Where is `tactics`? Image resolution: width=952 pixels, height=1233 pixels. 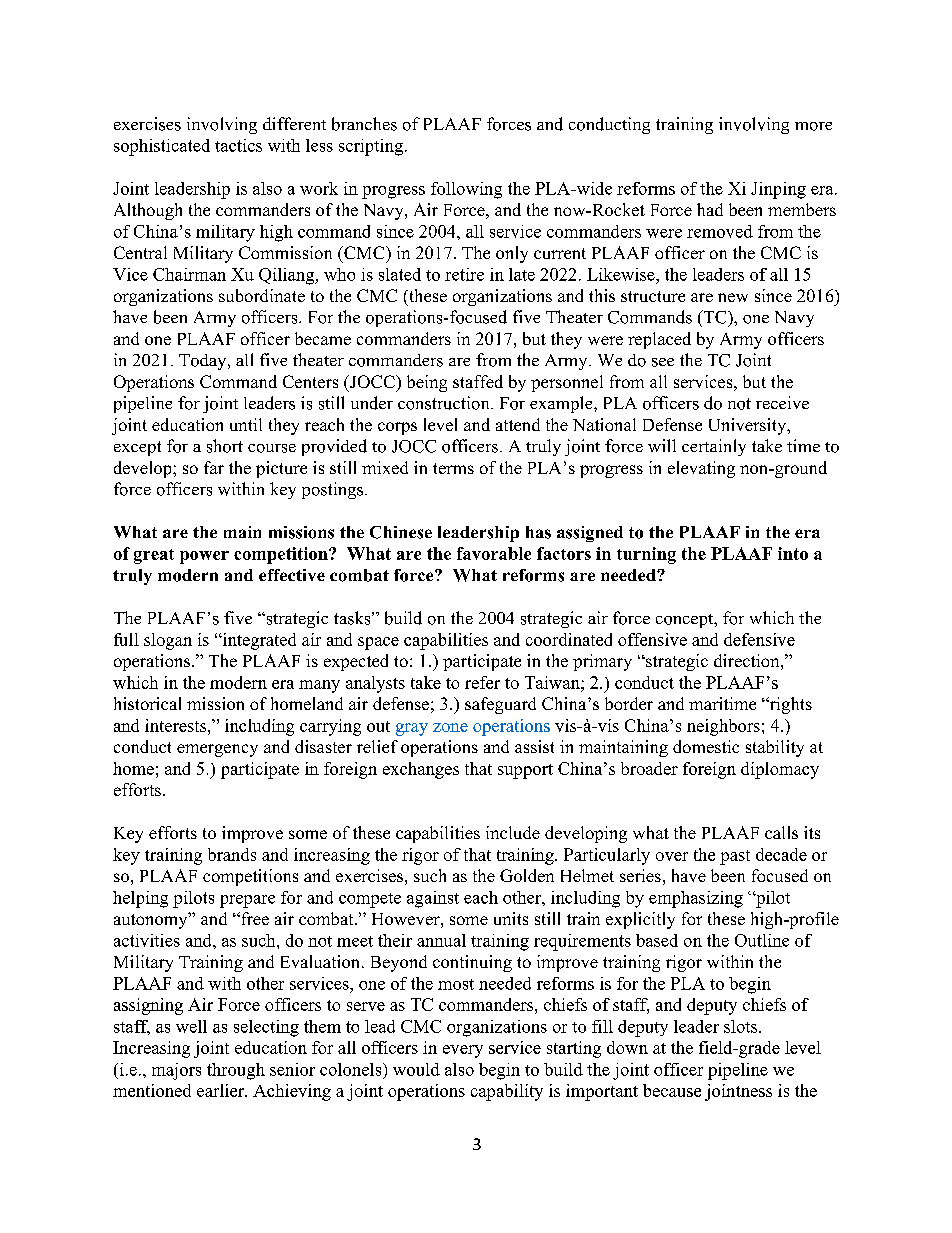
tactics is located at coordinates (238, 145).
